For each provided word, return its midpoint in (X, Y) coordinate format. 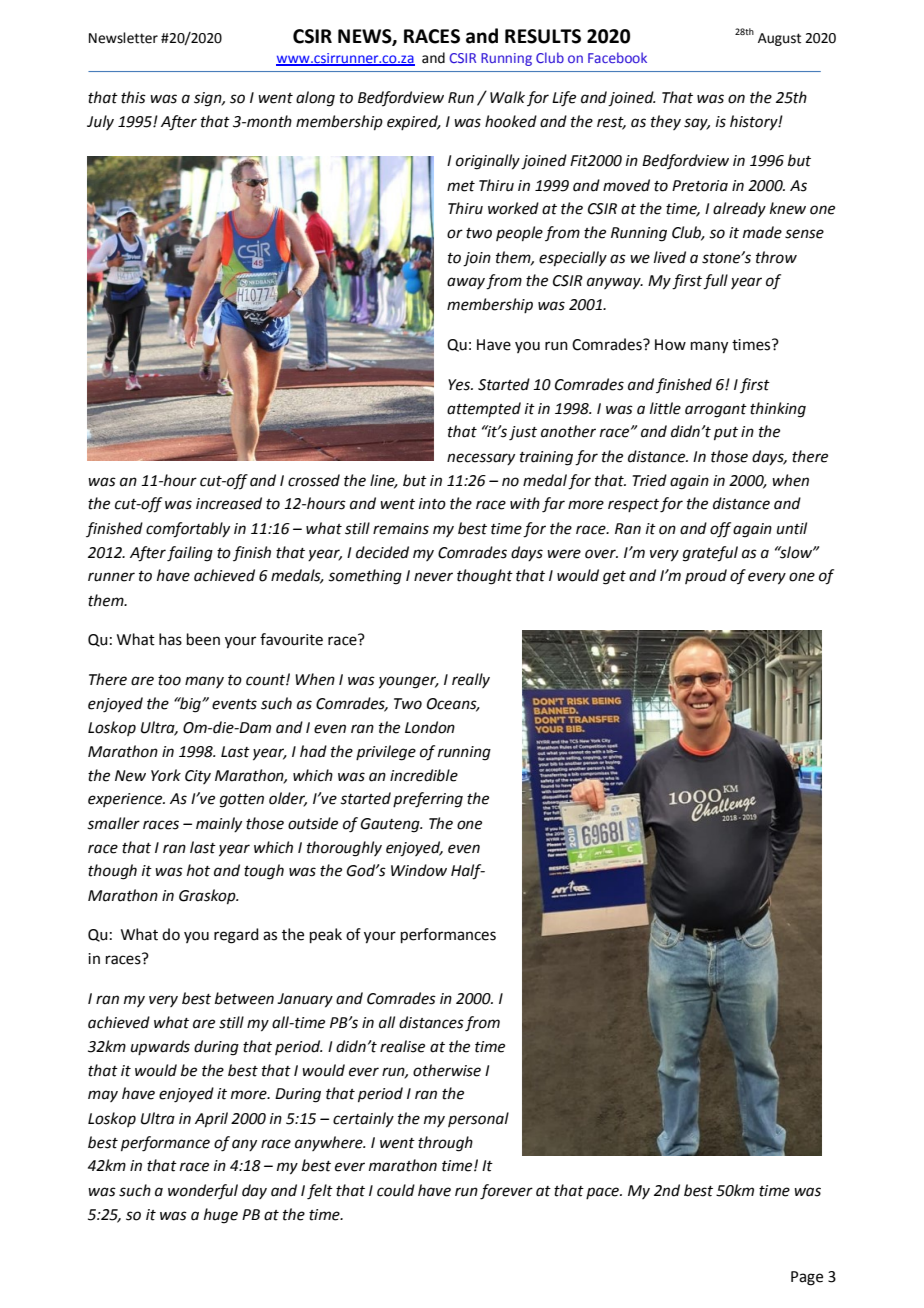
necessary (481, 459)
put (726, 433)
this (133, 97)
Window (419, 870)
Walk (507, 97)
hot (198, 870)
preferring (428, 800)
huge (221, 1216)
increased (229, 503)
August (779, 39)
